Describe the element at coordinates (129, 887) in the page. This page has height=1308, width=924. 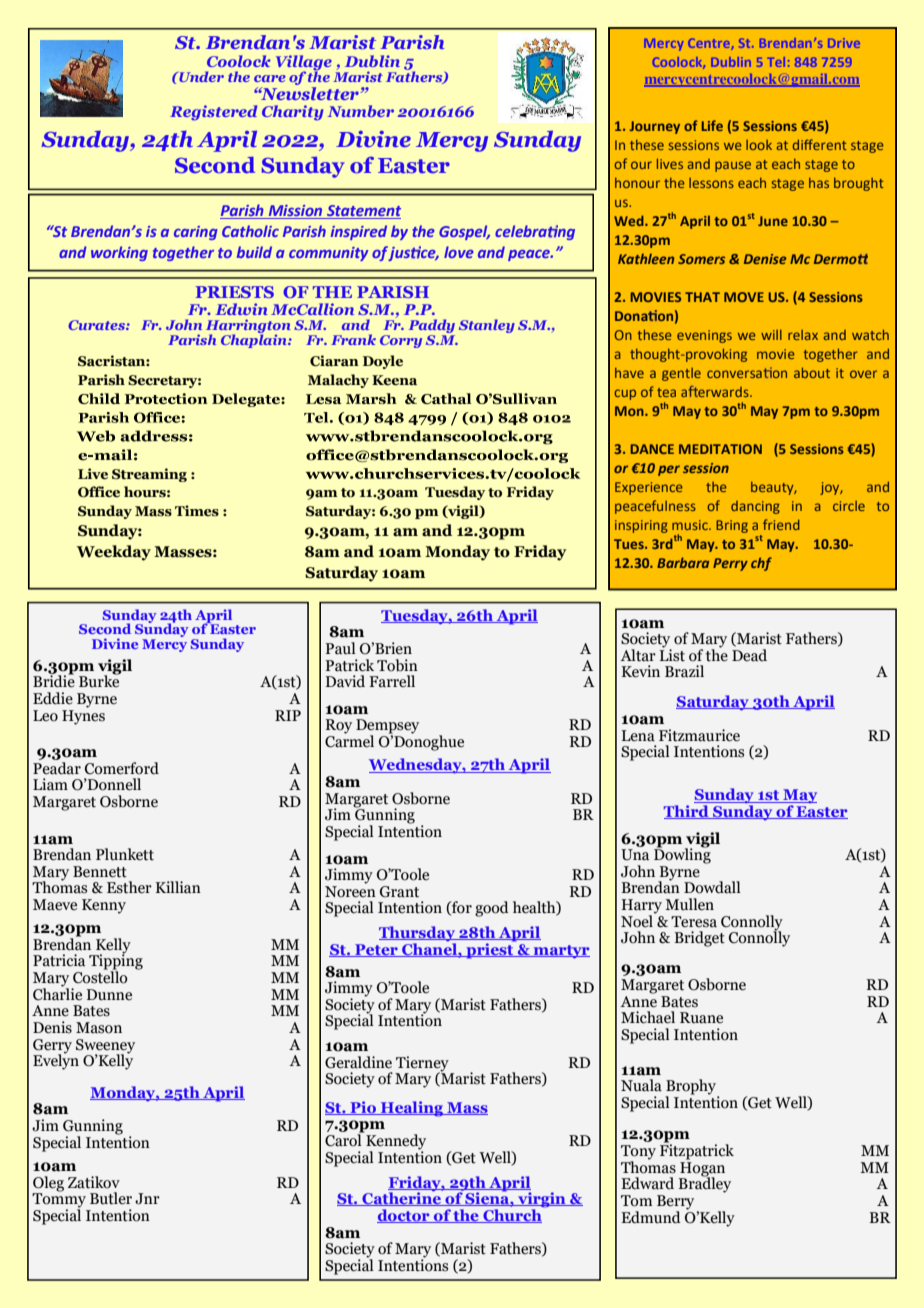
I see `Esther` at that location.
